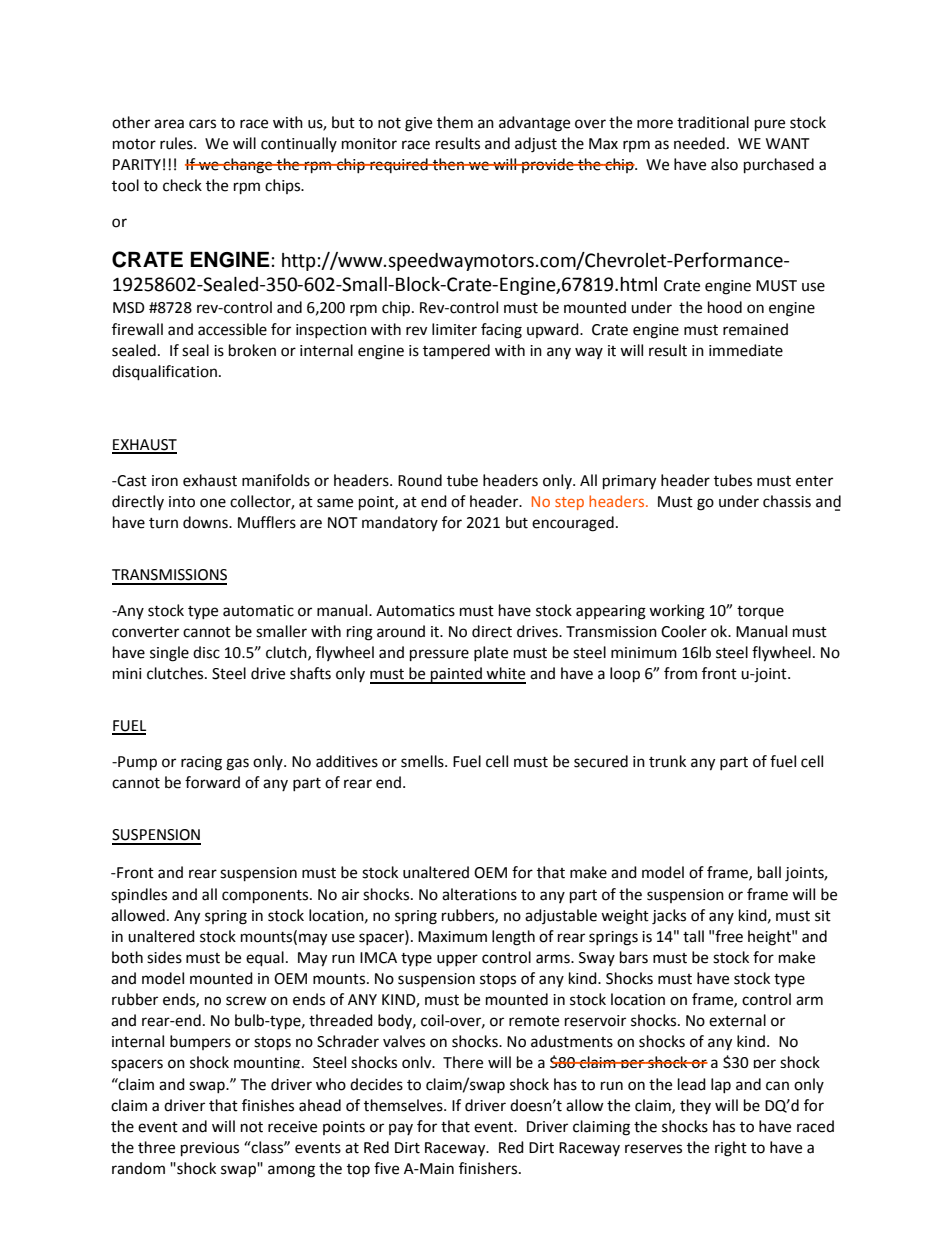 This screenshot has width=952, height=1233. Describe the element at coordinates (787, 501) in the screenshot. I see `chassis` at that location.
